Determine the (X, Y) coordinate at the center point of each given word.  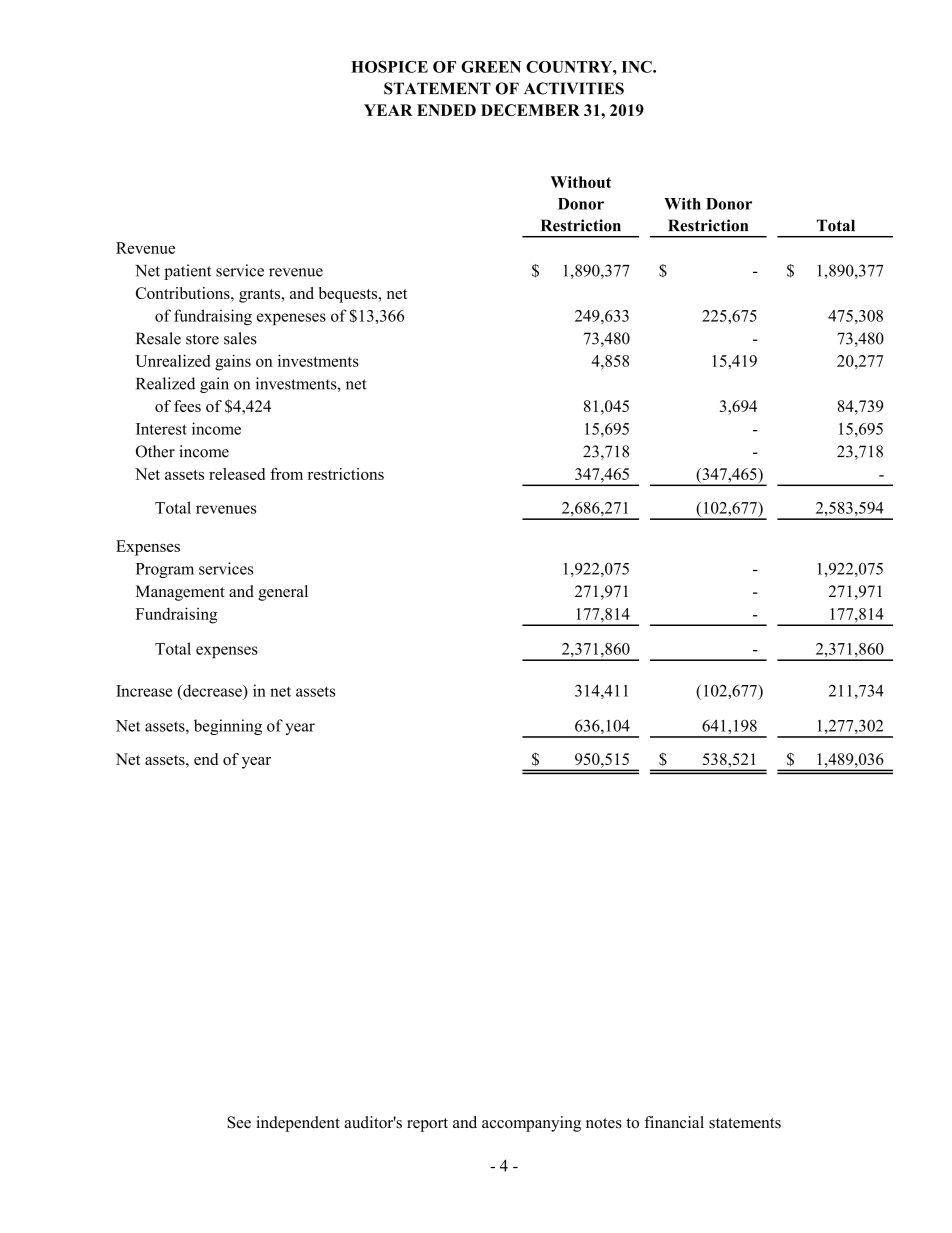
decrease (212, 690)
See (239, 1122)
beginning (228, 727)
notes (604, 1123)
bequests (349, 295)
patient (187, 272)
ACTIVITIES (574, 88)
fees (187, 406)
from (286, 474)
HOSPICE (389, 67)
